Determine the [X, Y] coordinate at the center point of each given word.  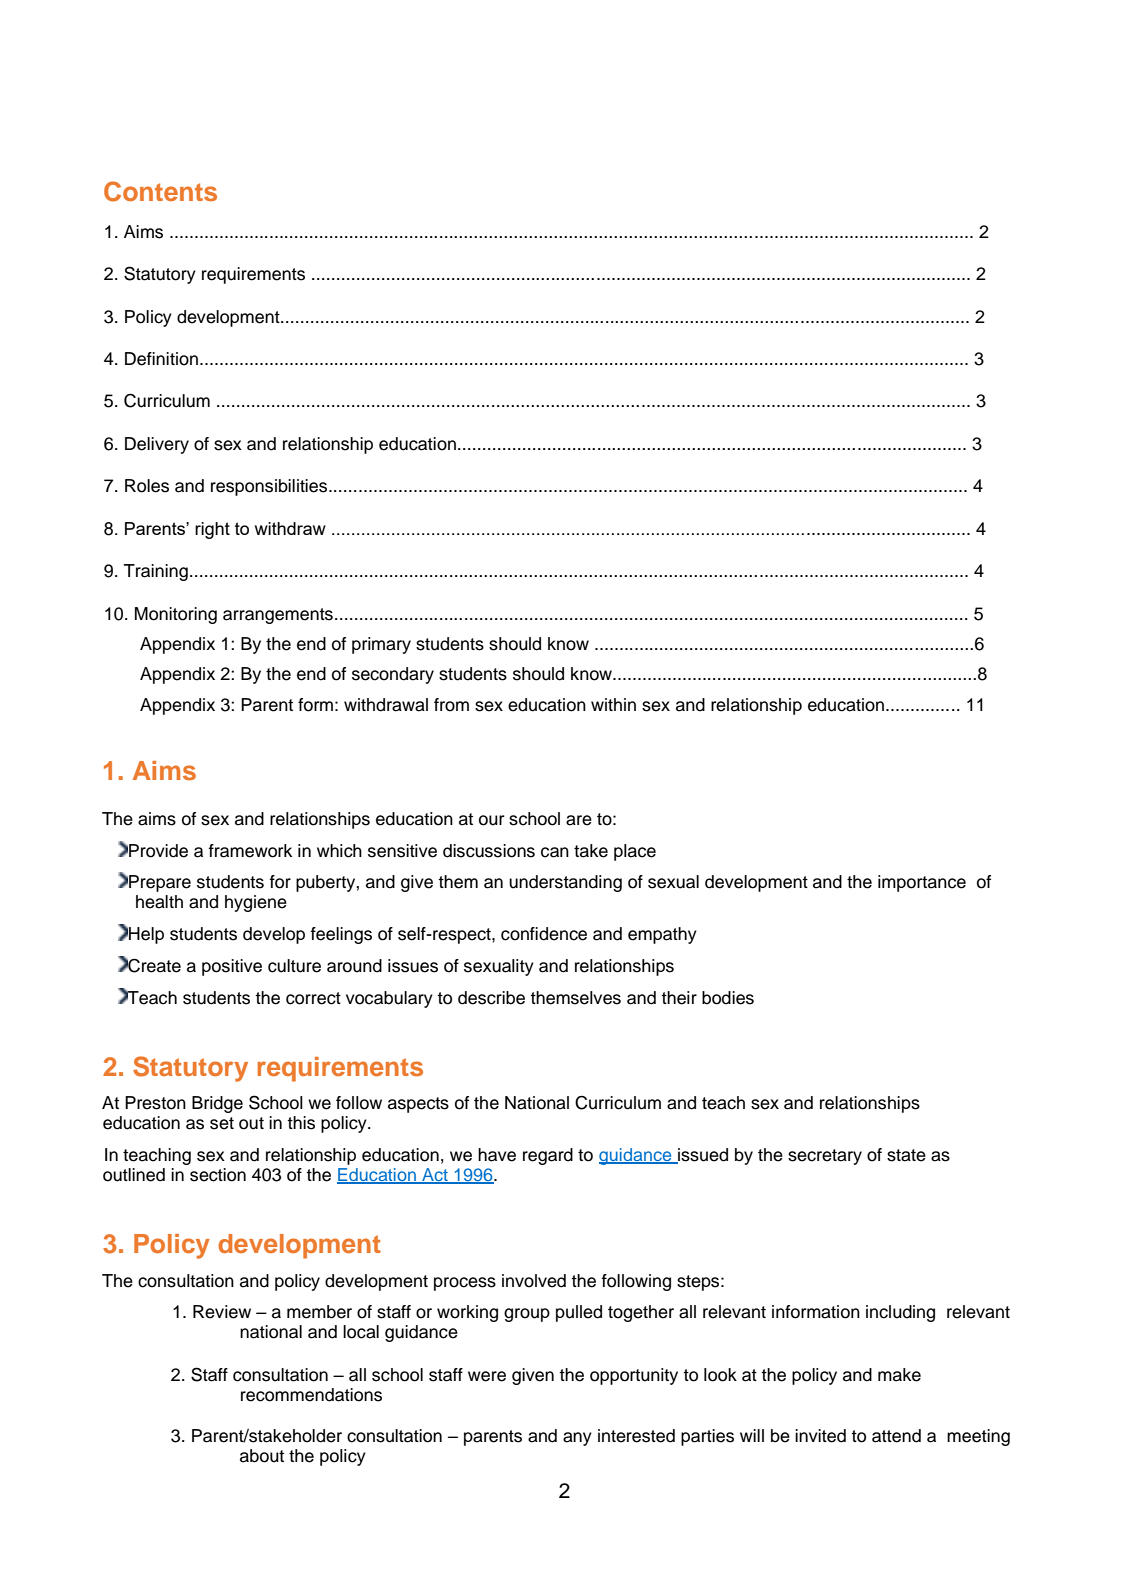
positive [232, 967]
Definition [161, 359]
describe [491, 998]
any [577, 1439]
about [262, 1456]
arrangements [278, 616]
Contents [160, 191]
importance [922, 883]
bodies [728, 998]
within [613, 704]
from [451, 705]
